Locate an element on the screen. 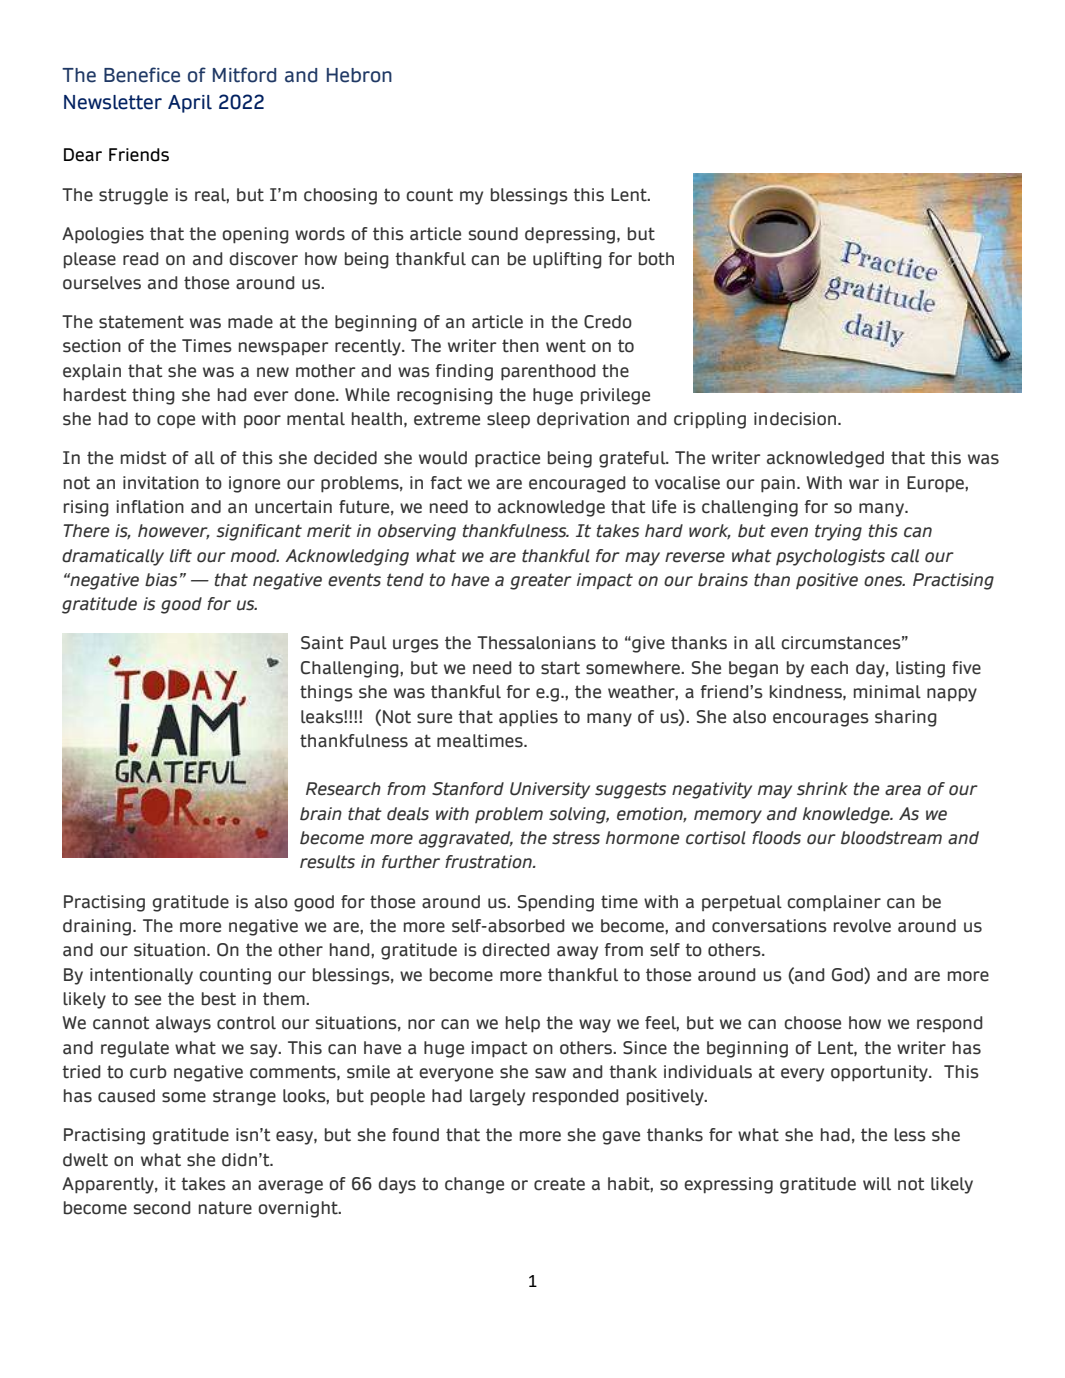 This screenshot has height=1378, width=1065. both is located at coordinates (656, 259).
